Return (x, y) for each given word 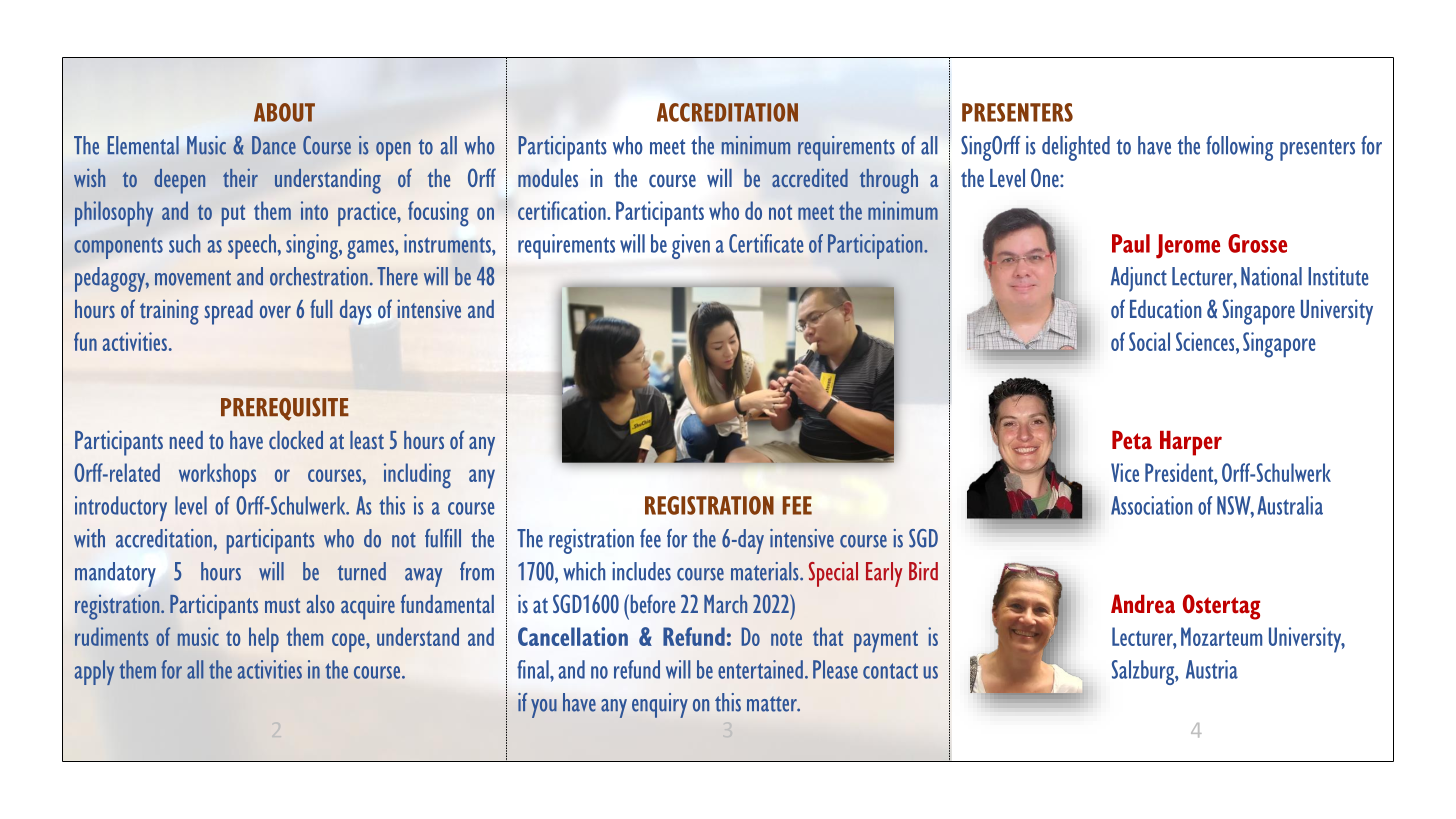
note (786, 638)
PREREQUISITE (285, 409)
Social (1149, 341)
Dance (274, 145)
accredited (810, 177)
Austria (1212, 669)
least (367, 440)
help (264, 639)
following (1239, 148)
